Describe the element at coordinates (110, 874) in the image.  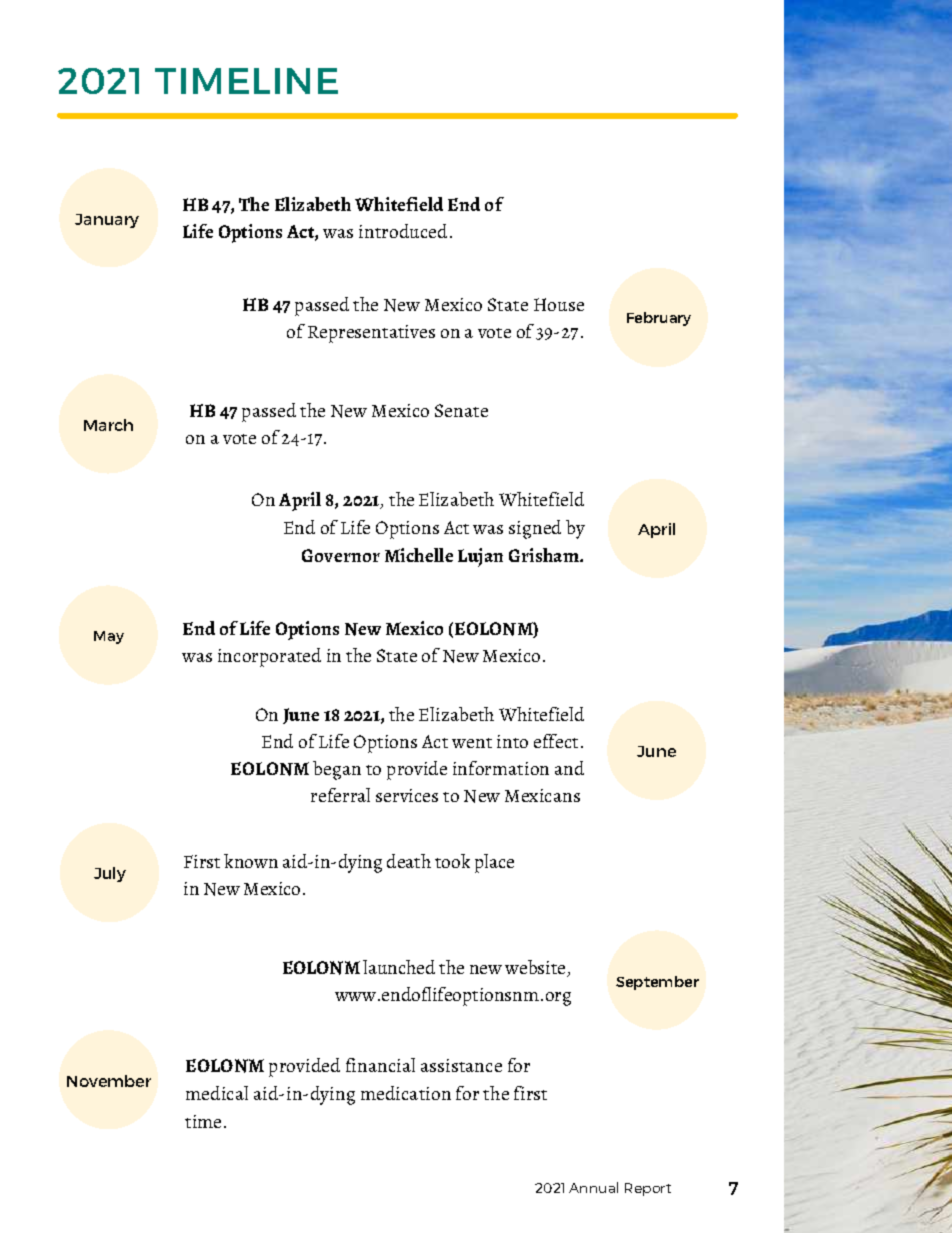
I see `July` at that location.
